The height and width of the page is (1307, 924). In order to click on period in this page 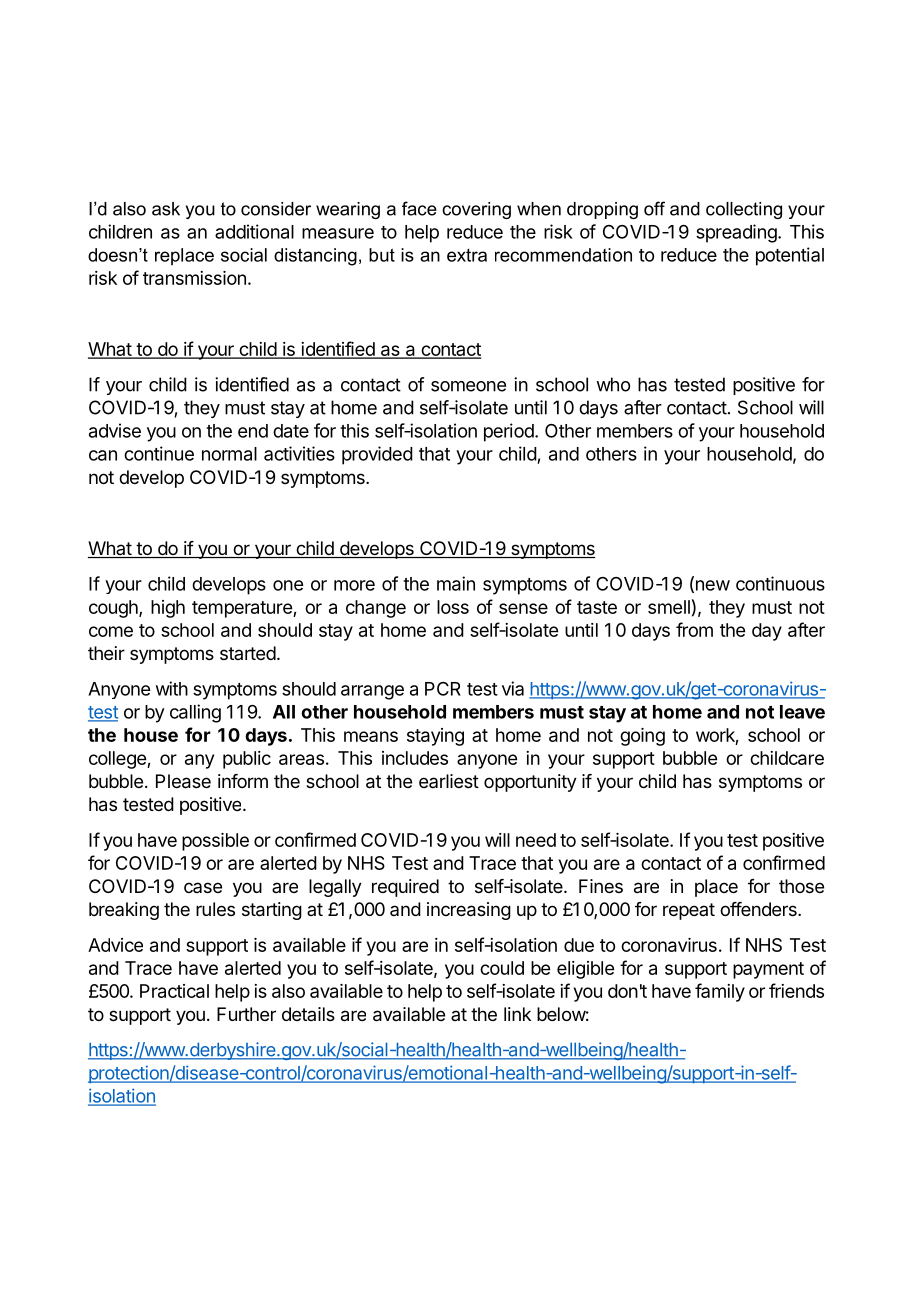, I will do `click(509, 432)`.
